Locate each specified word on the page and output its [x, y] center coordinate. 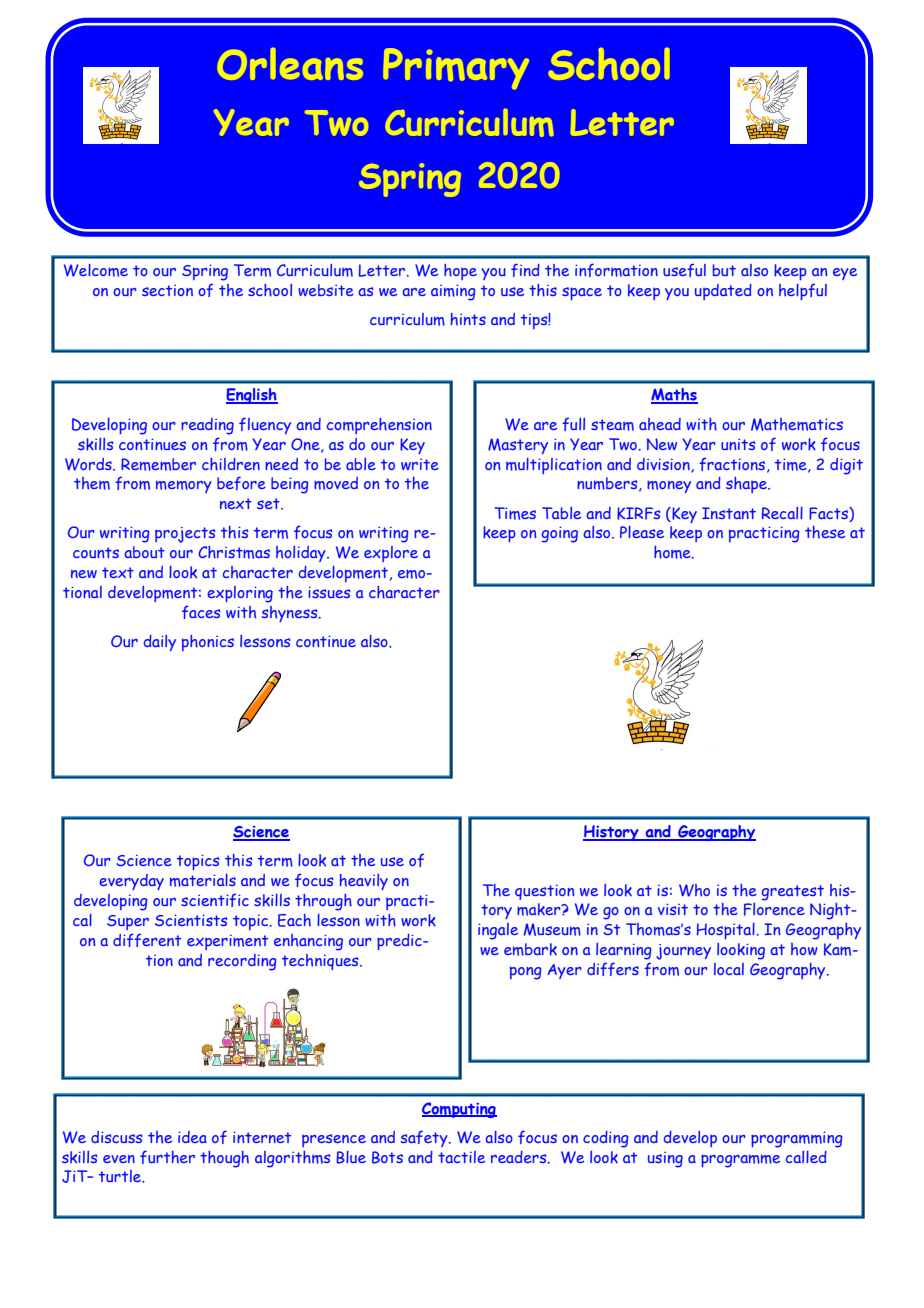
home [673, 552]
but [724, 270]
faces [201, 612]
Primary [456, 69]
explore [391, 554]
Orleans [290, 64]
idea [192, 1137]
